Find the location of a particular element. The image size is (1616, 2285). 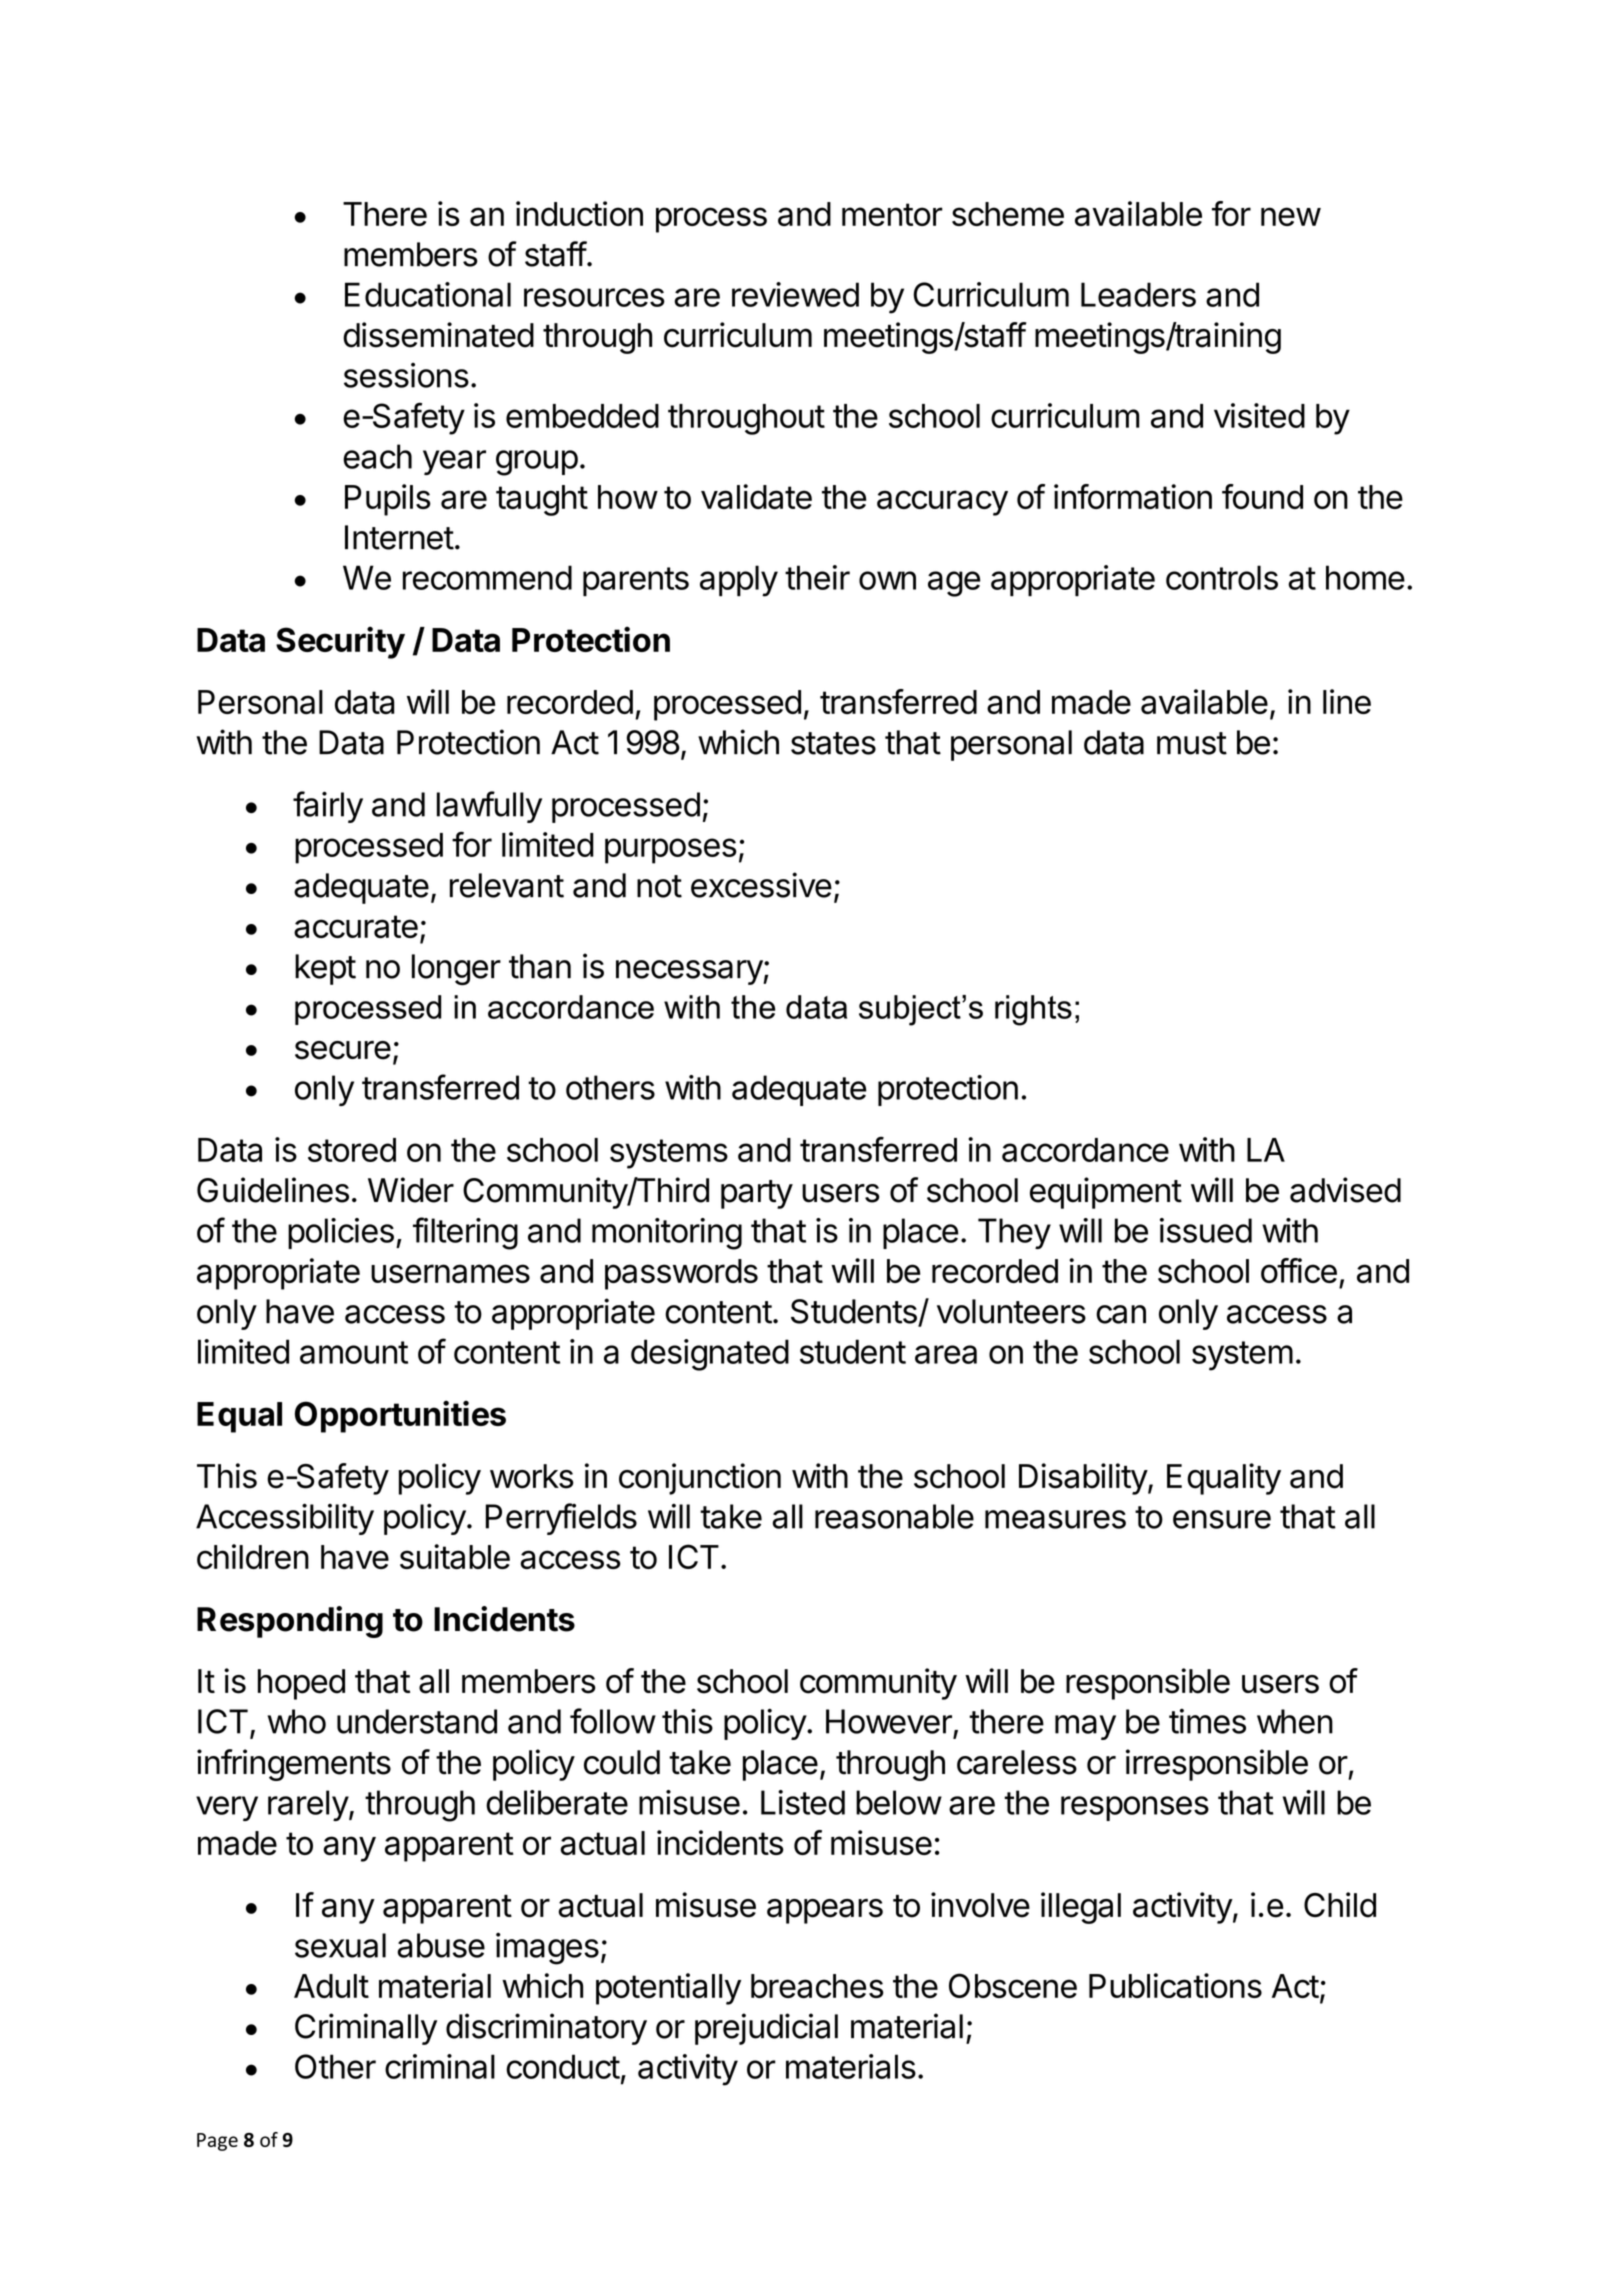

reviewed is located at coordinates (795, 294).
